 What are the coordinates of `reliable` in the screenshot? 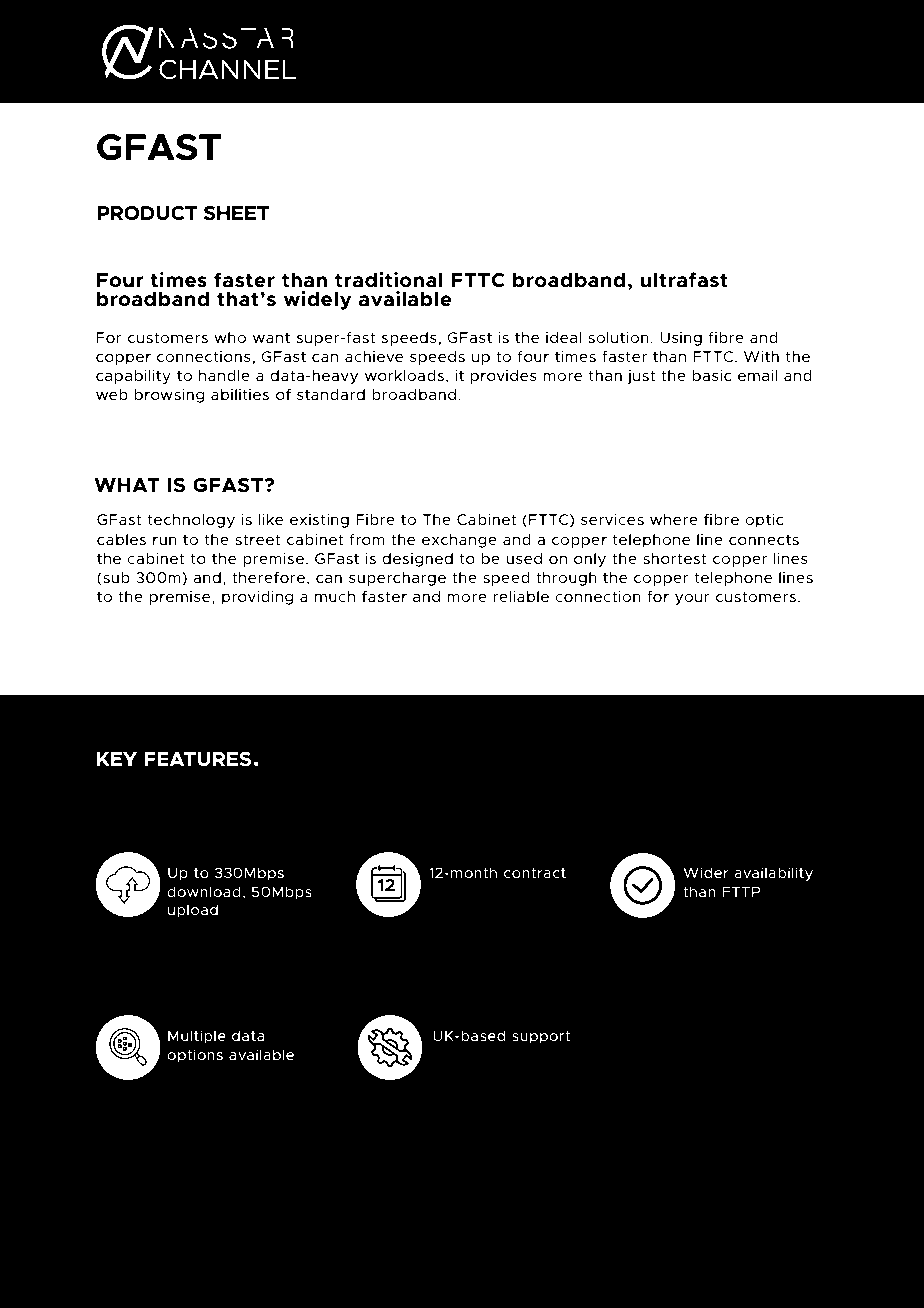 It's located at (521, 596).
